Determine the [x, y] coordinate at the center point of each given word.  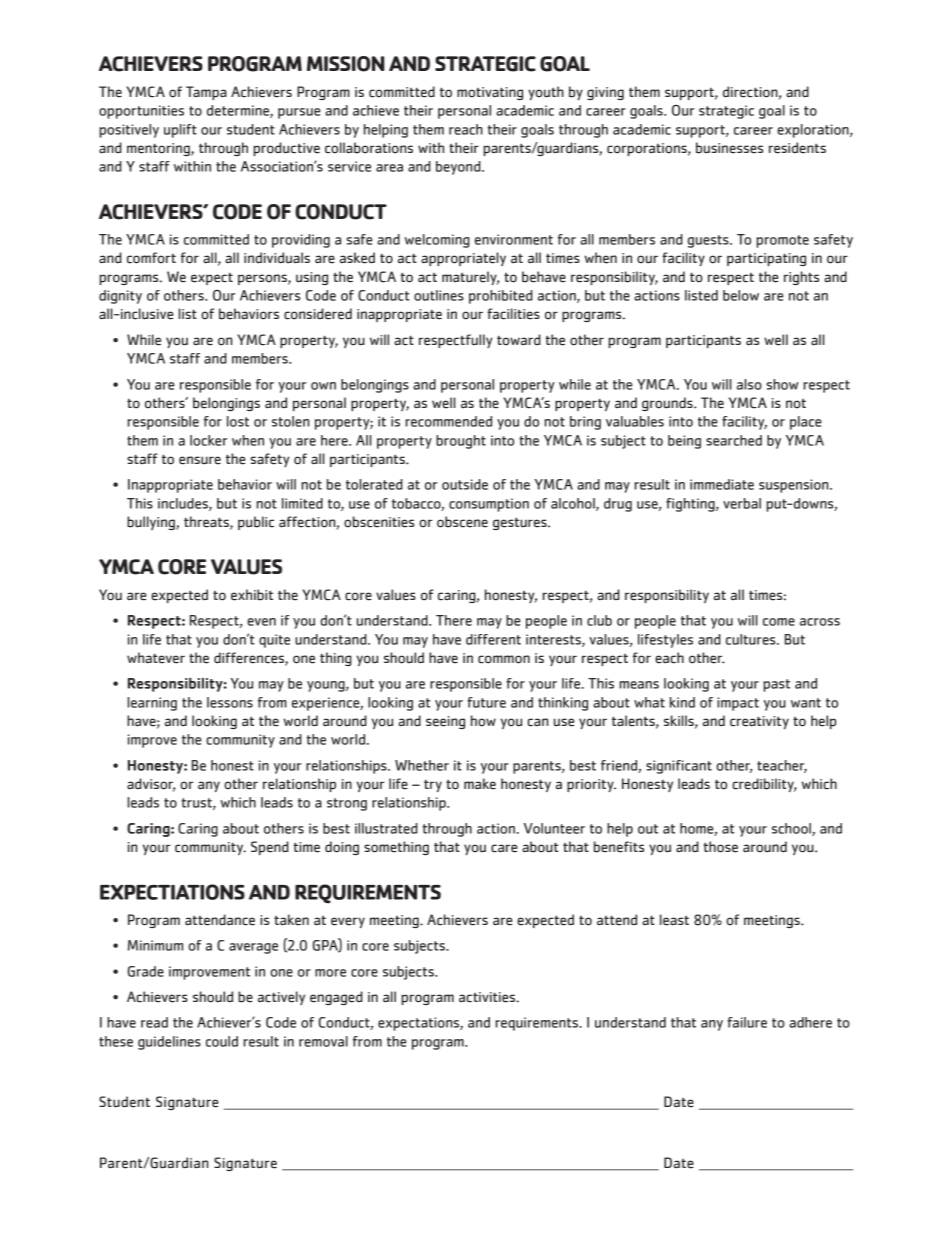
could [222, 1041]
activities [488, 997]
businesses [729, 148]
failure [747, 1022]
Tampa [206, 93]
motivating [490, 93]
